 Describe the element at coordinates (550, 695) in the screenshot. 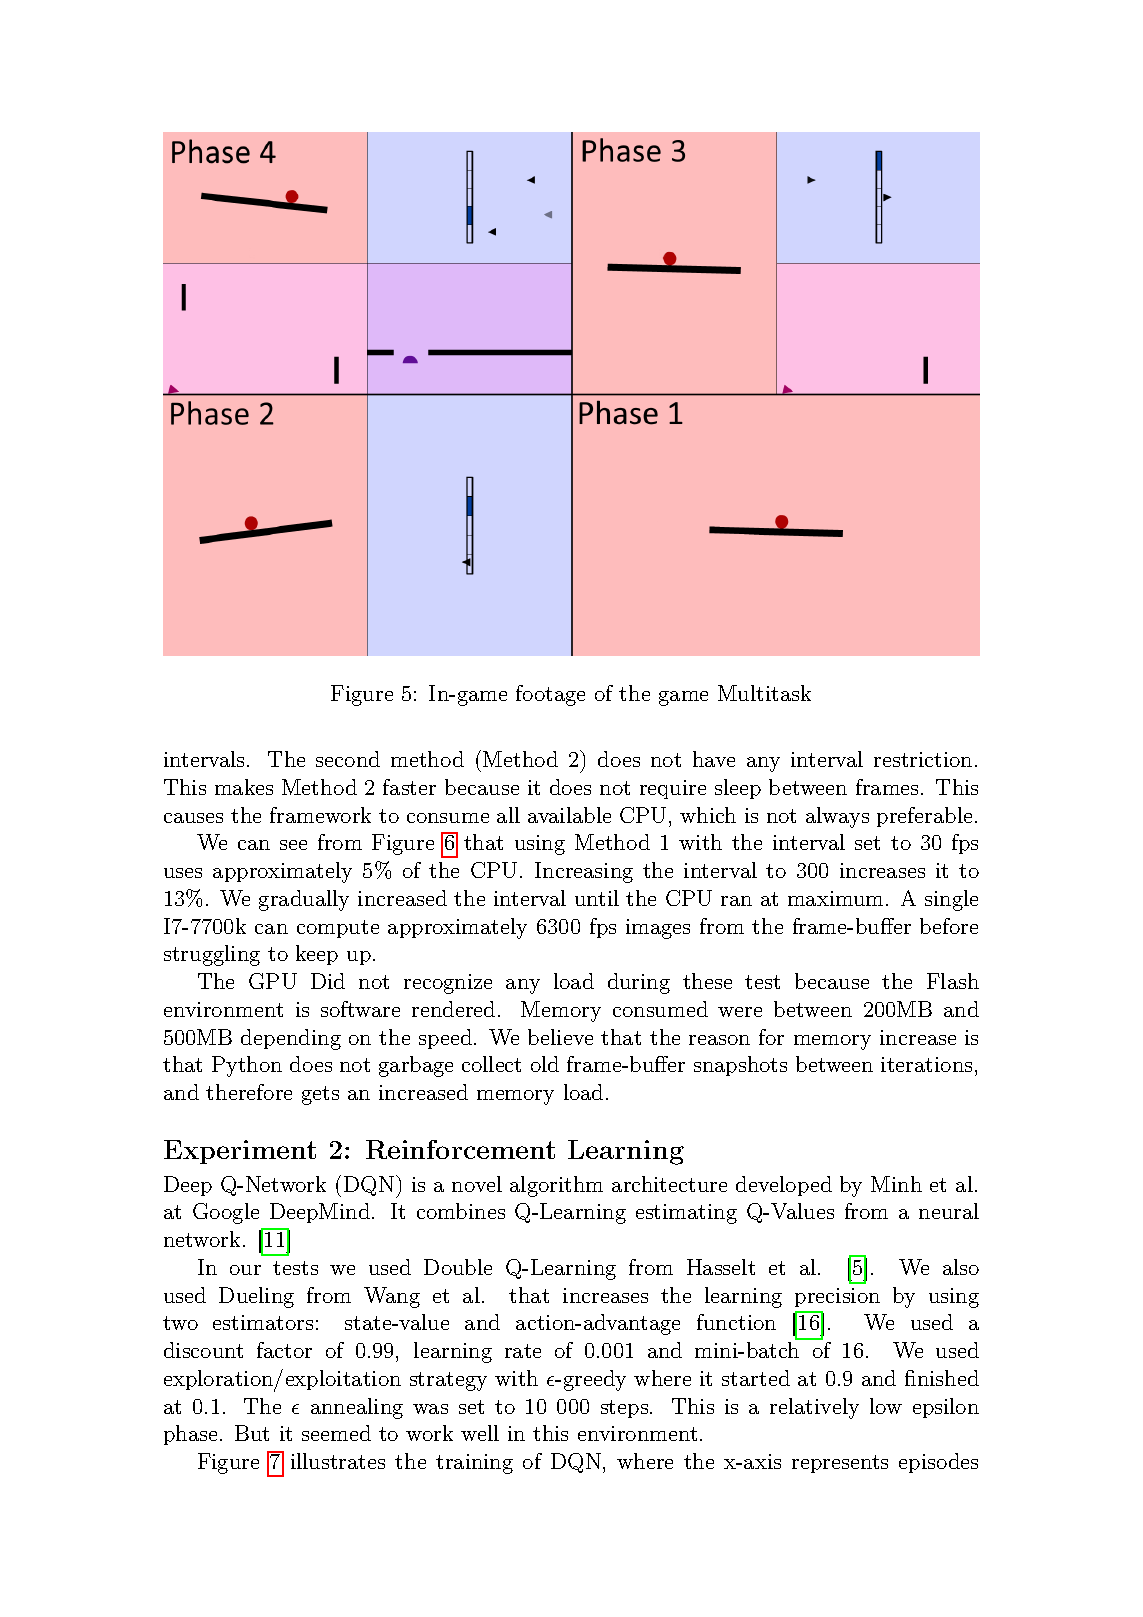

I see `footage` at that location.
